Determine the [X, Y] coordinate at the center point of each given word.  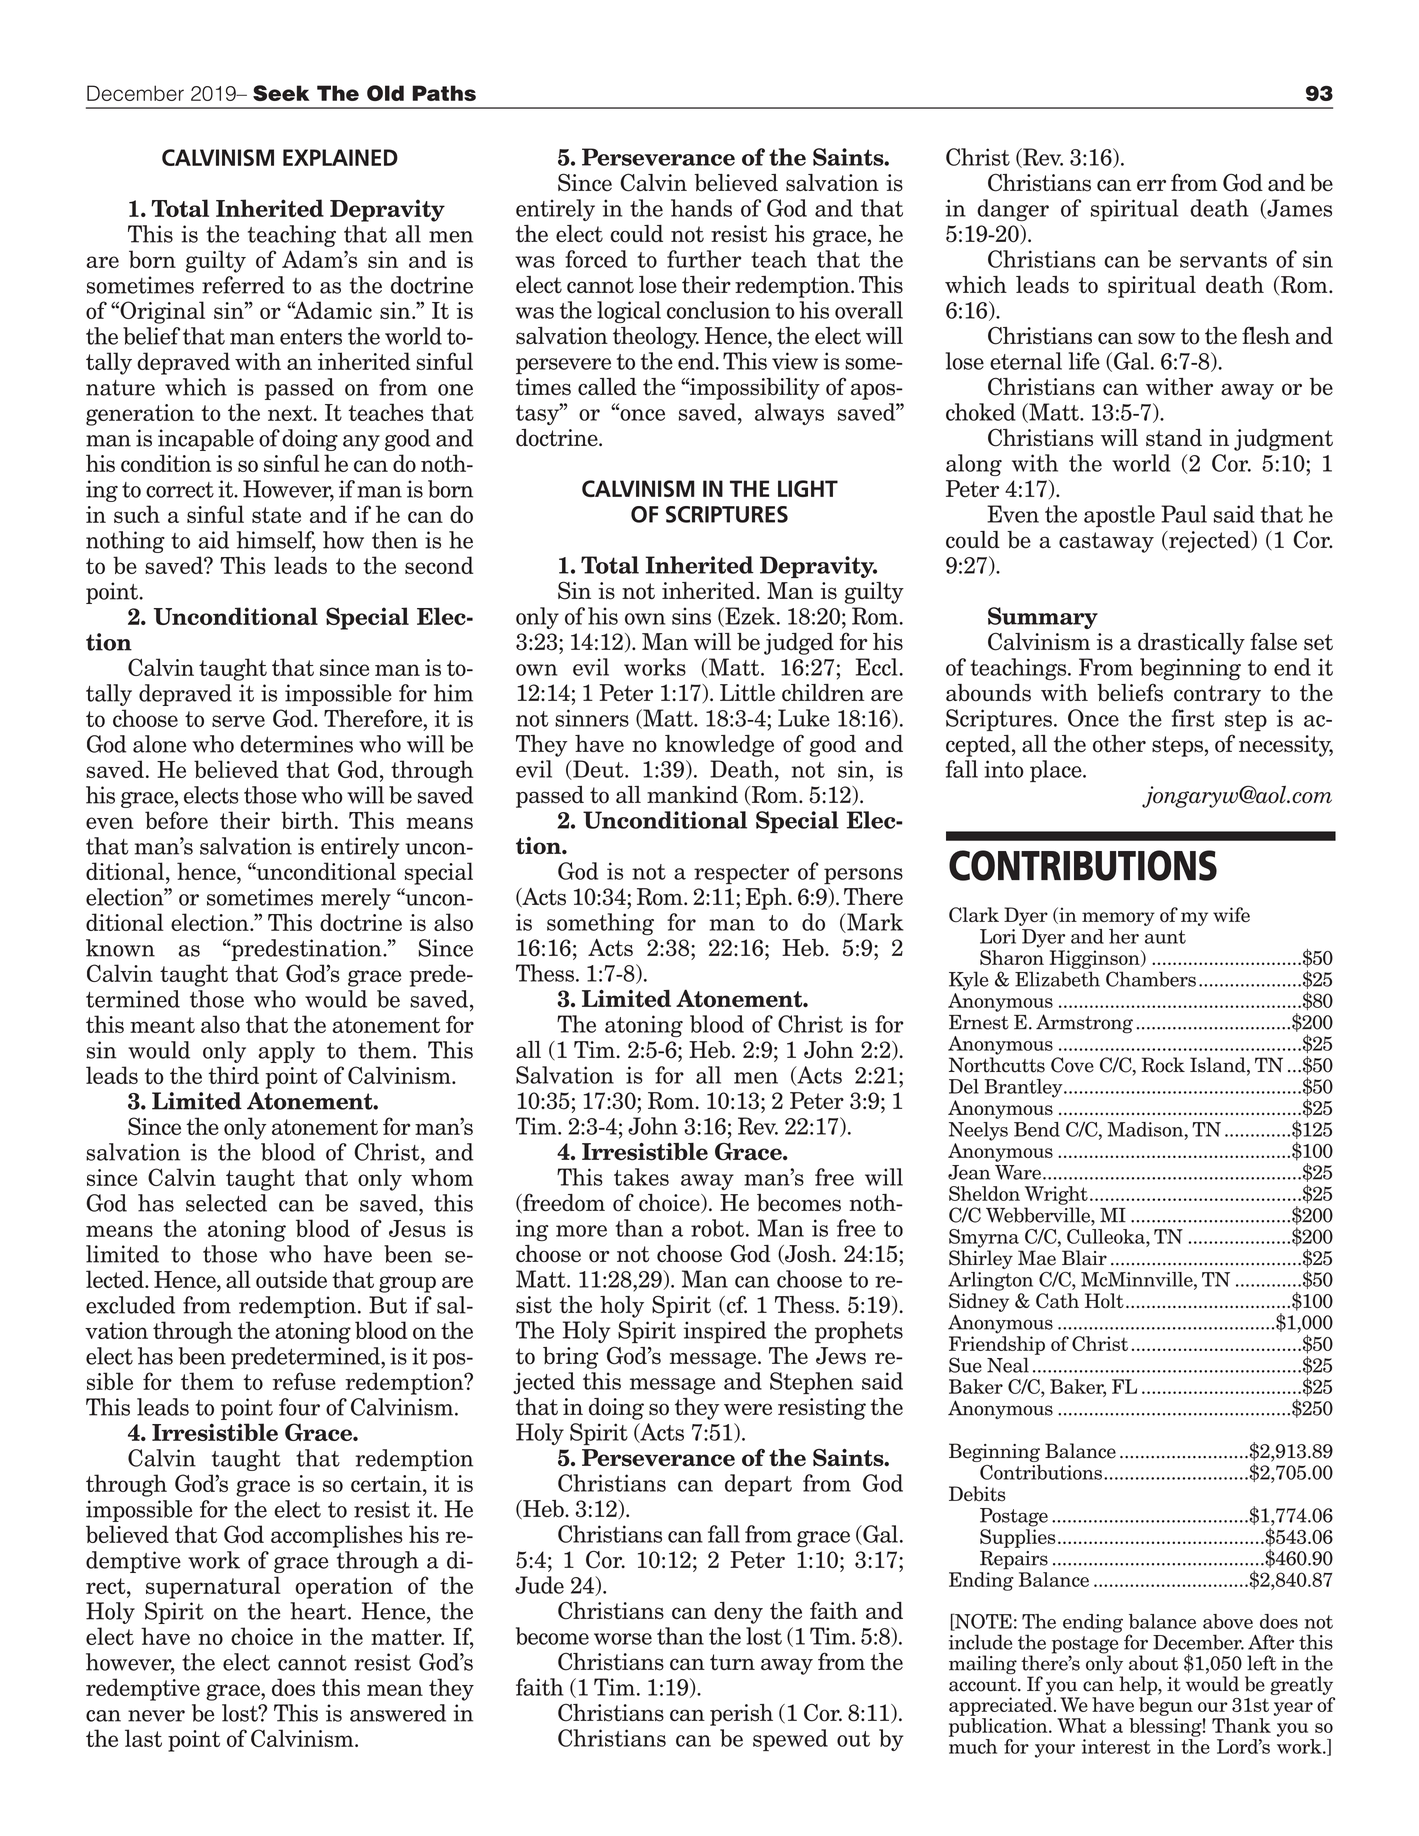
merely [356, 899]
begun [1166, 1706]
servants [1223, 260]
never [156, 1716]
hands [701, 208]
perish [741, 1715]
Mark [874, 923]
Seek [281, 93]
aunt [1165, 937]
